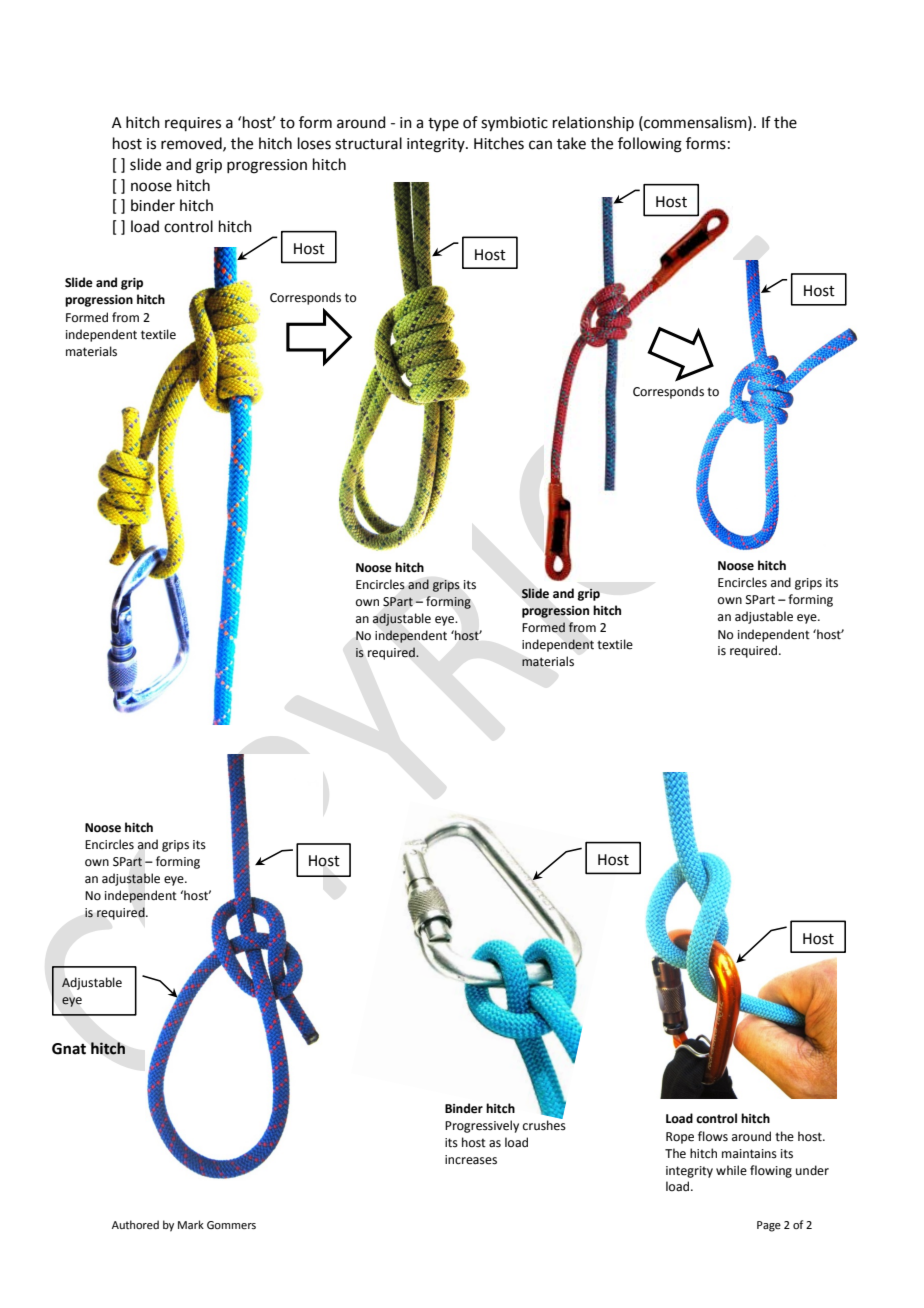 The height and width of the screenshot is (1308, 924). What do you see at coordinates (314, 143) in the screenshot?
I see `loses` at bounding box center [314, 143].
